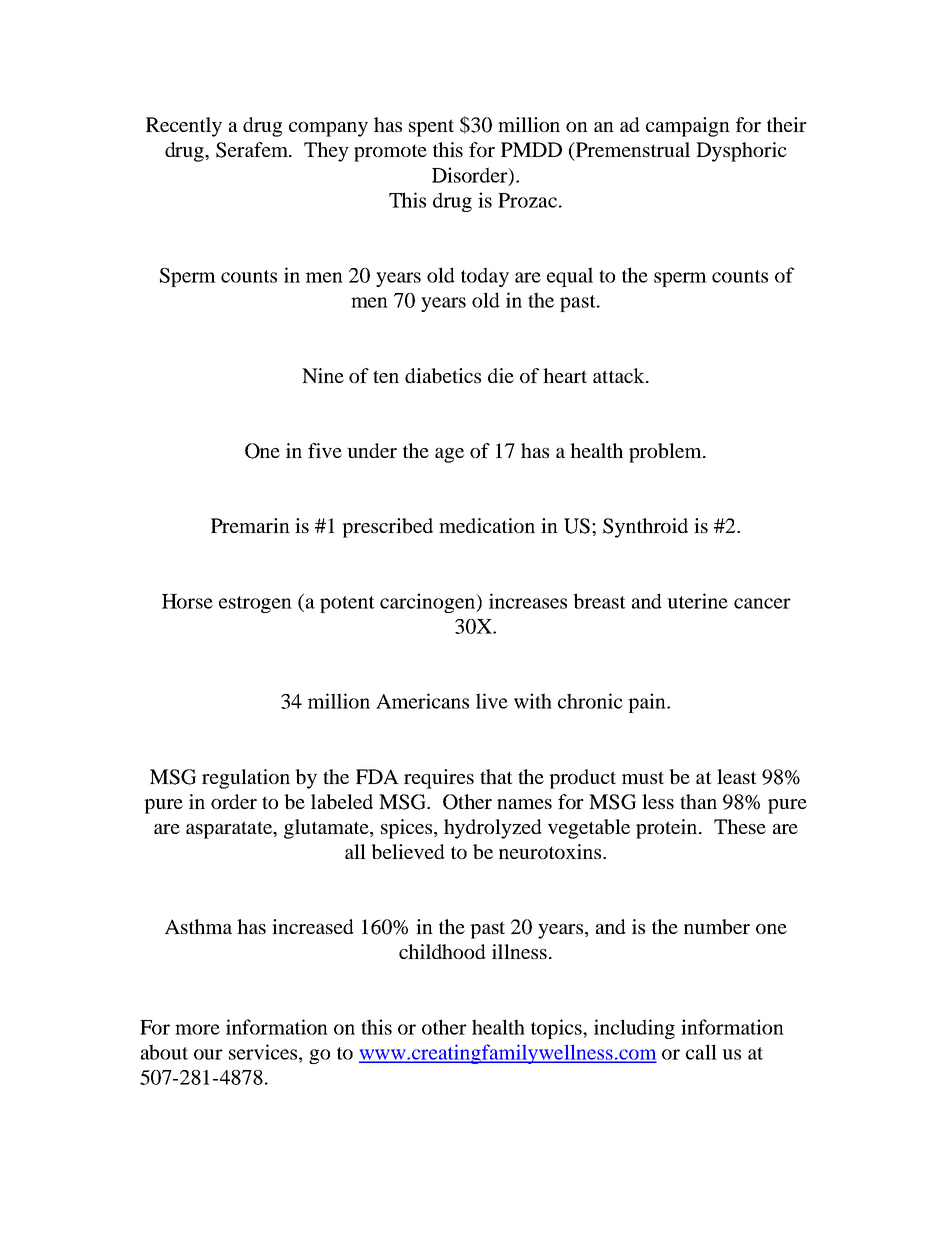  I want to click on Recently, so click(184, 127).
